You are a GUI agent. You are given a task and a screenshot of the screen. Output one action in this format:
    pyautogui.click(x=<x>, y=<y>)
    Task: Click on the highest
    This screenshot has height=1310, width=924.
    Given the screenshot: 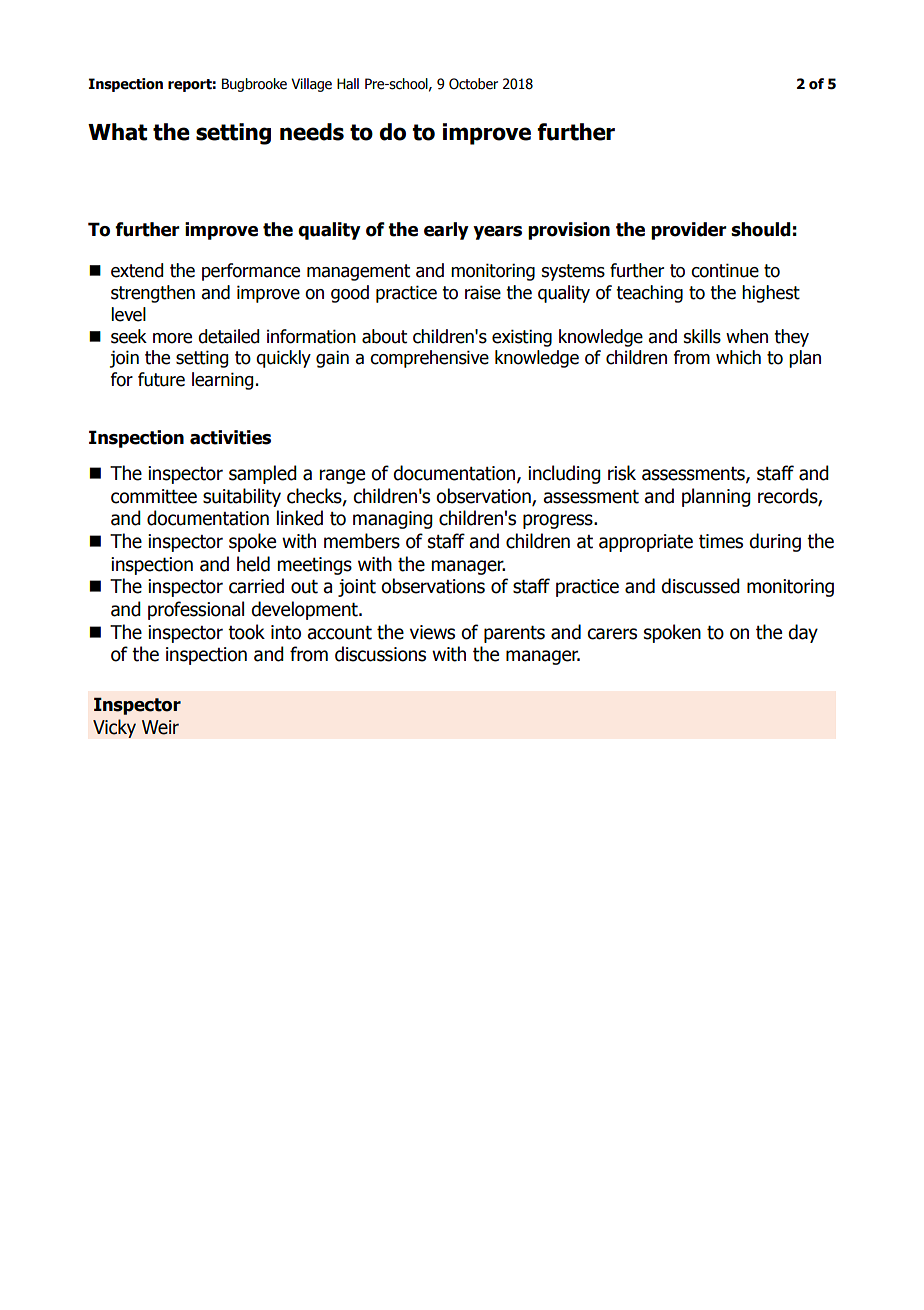 What is the action you would take?
    pyautogui.click(x=771, y=294)
